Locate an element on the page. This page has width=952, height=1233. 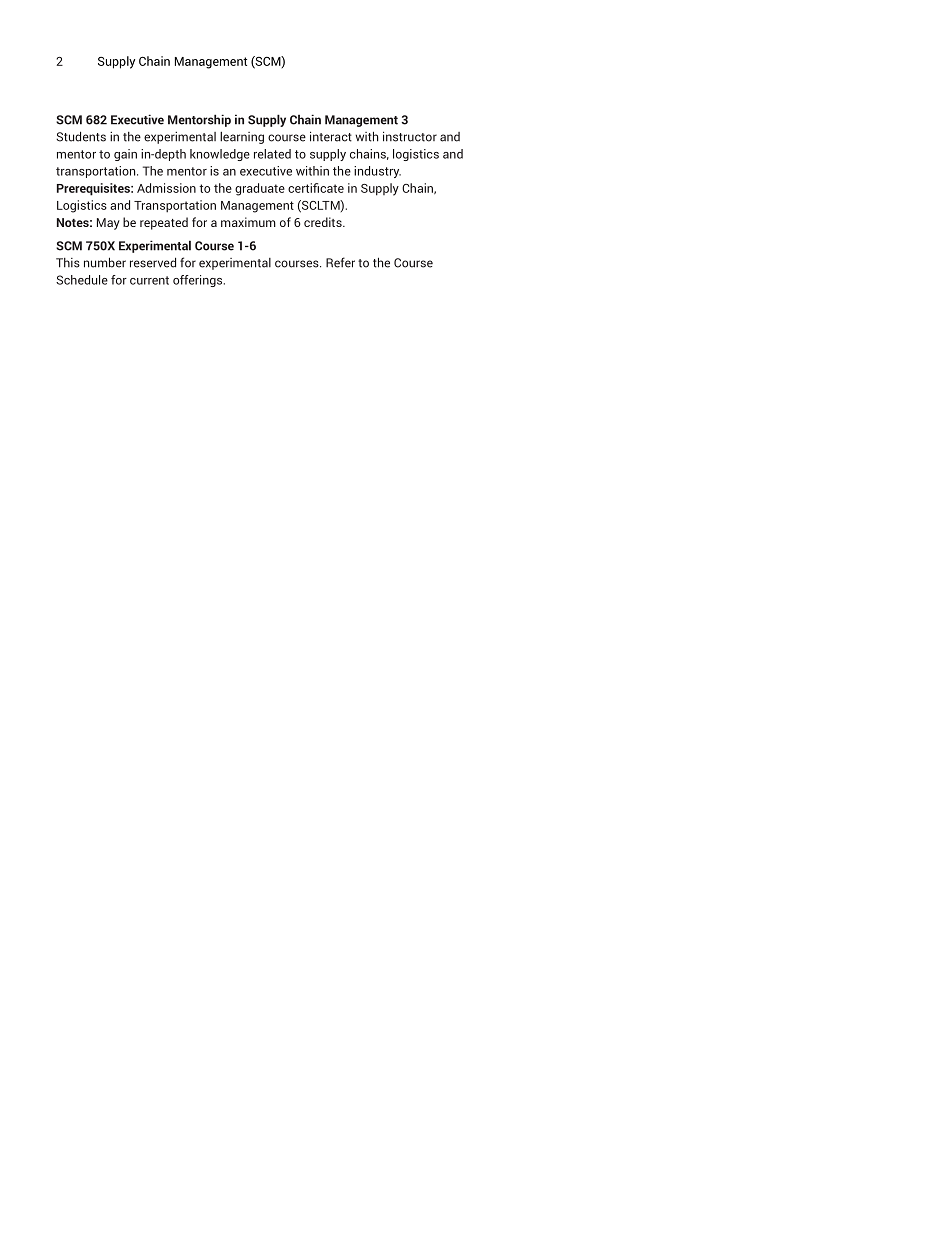
May is located at coordinates (108, 224).
